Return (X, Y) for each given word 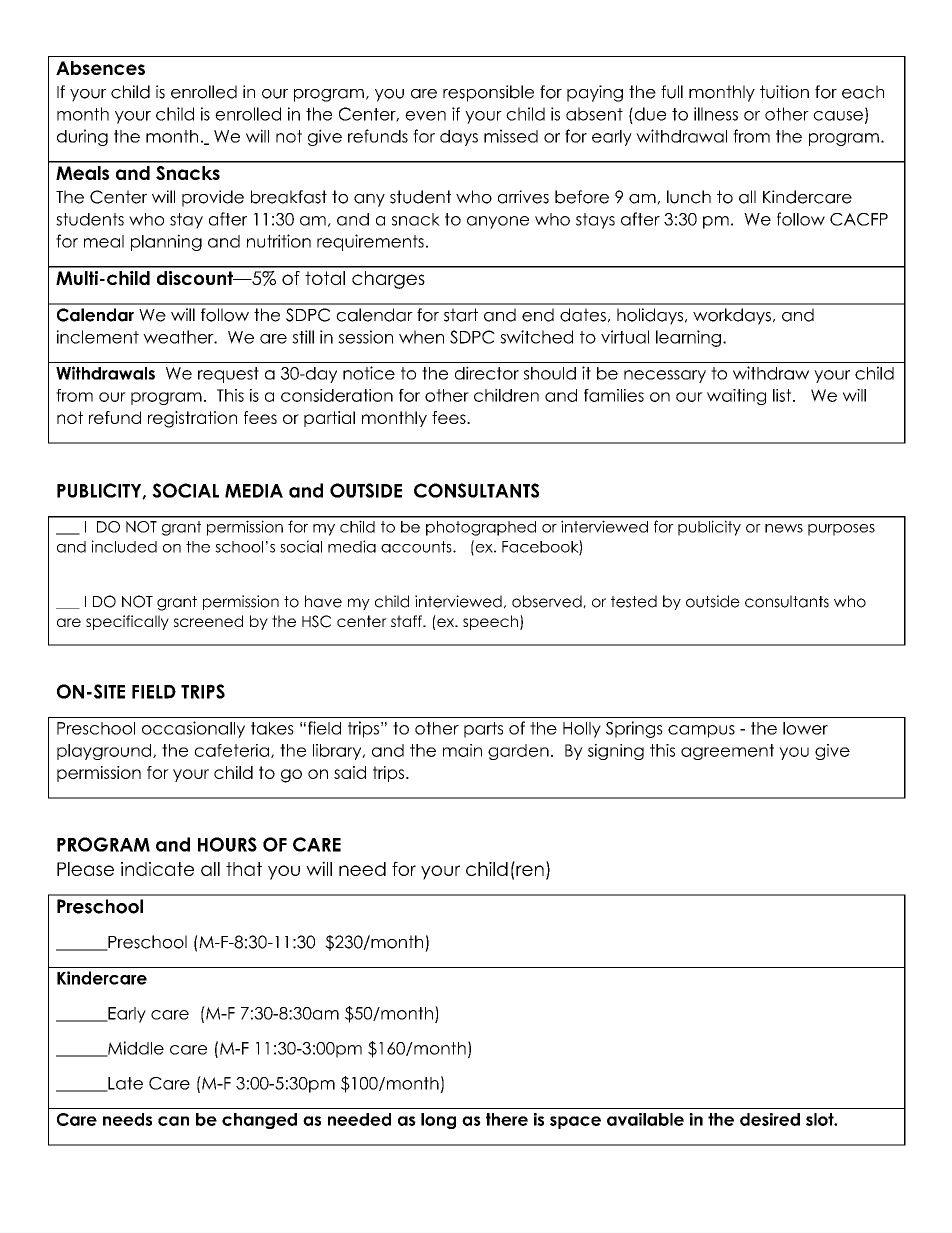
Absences (100, 68)
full (672, 92)
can (173, 1121)
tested (634, 601)
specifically (127, 622)
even (425, 116)
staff (407, 621)
